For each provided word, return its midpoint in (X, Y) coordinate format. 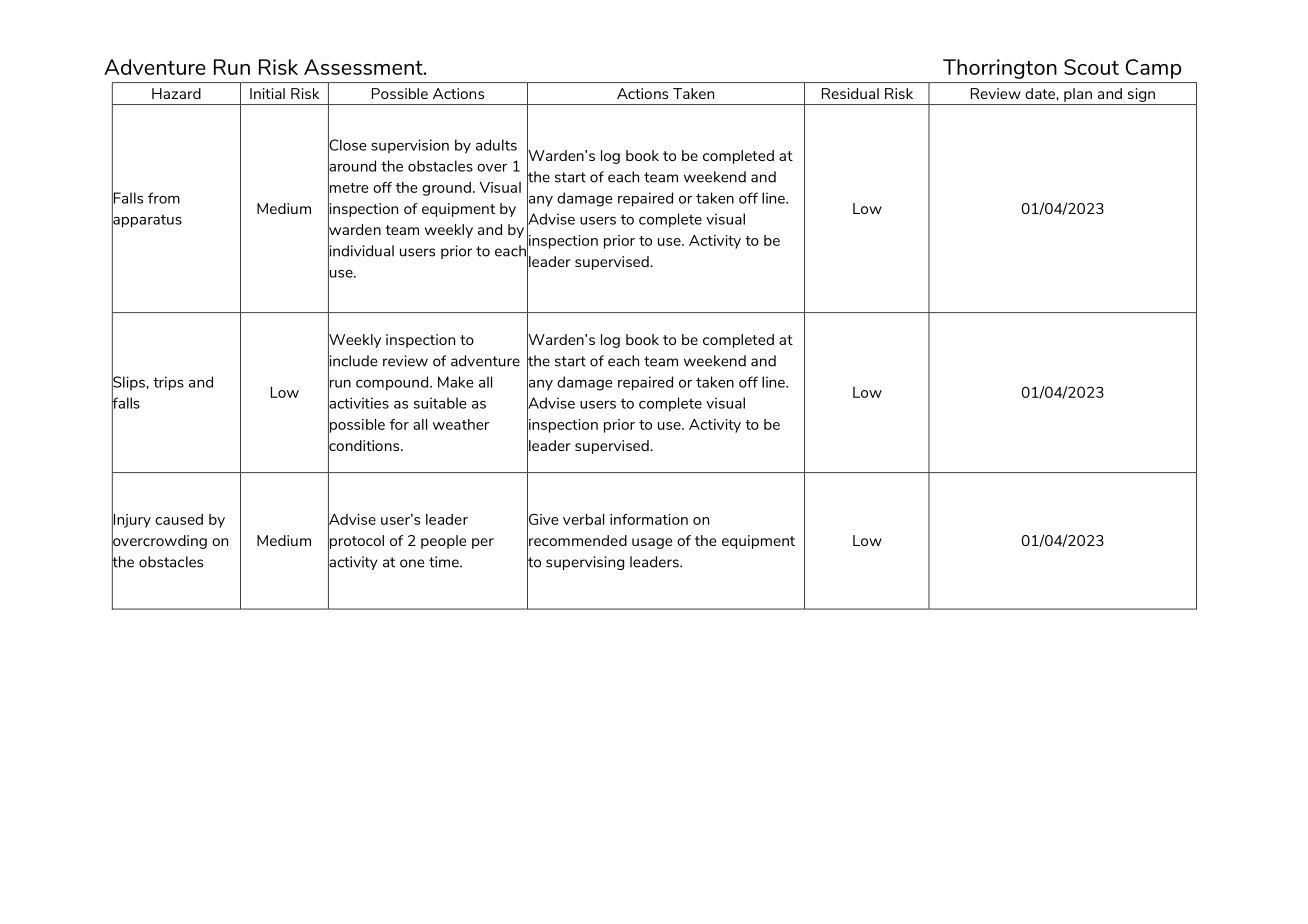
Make (455, 382)
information (649, 519)
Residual (850, 93)
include (352, 361)
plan (1078, 95)
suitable (440, 403)
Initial (267, 93)
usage (652, 543)
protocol (356, 541)
